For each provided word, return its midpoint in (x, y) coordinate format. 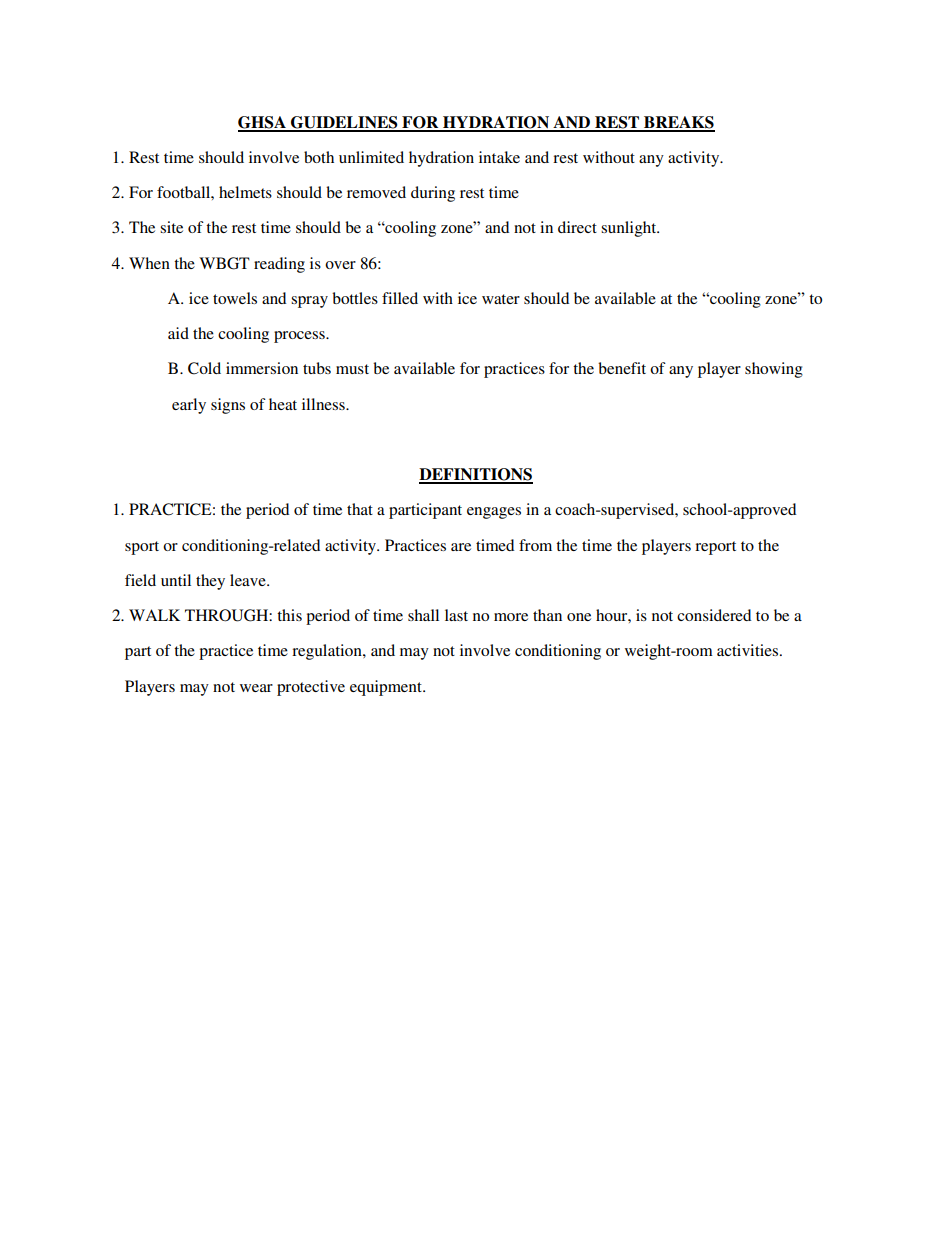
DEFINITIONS (476, 475)
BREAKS (678, 123)
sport (142, 548)
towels (235, 298)
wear (256, 688)
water (501, 299)
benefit (622, 368)
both (319, 157)
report (715, 548)
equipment (387, 688)
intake (499, 157)
